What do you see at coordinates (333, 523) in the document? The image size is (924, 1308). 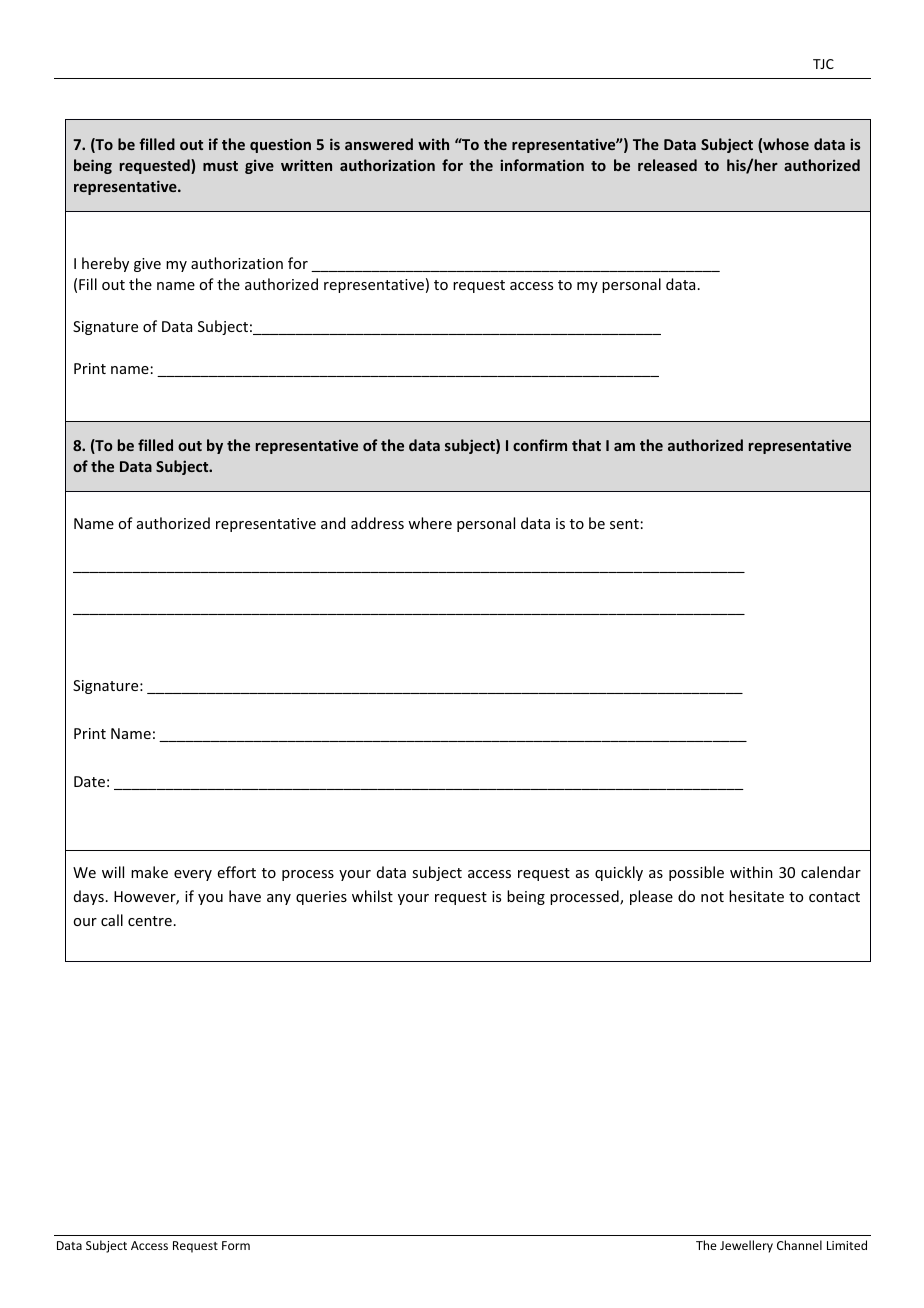 I see `and` at bounding box center [333, 523].
